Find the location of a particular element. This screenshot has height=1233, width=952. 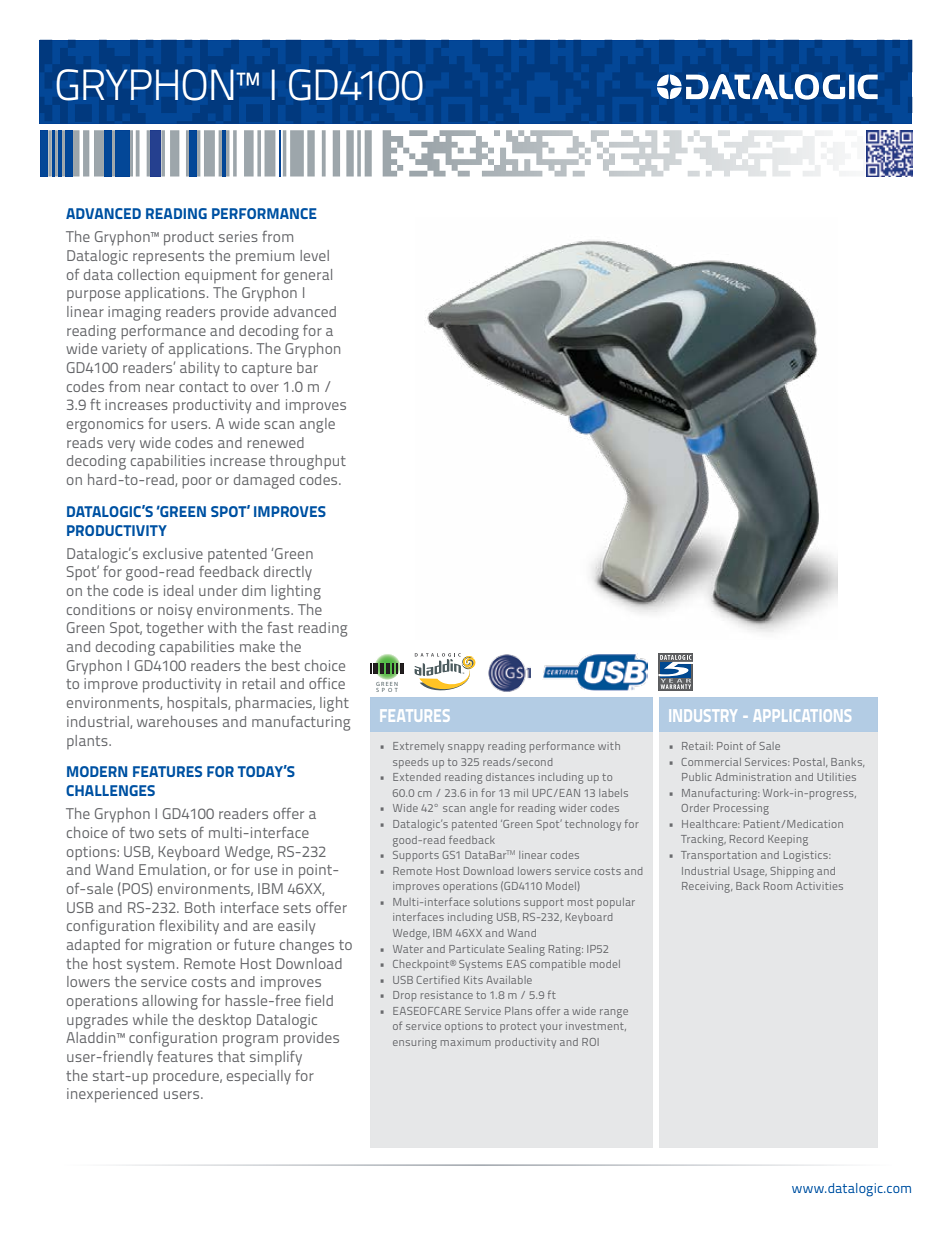

represents is located at coordinates (168, 258).
